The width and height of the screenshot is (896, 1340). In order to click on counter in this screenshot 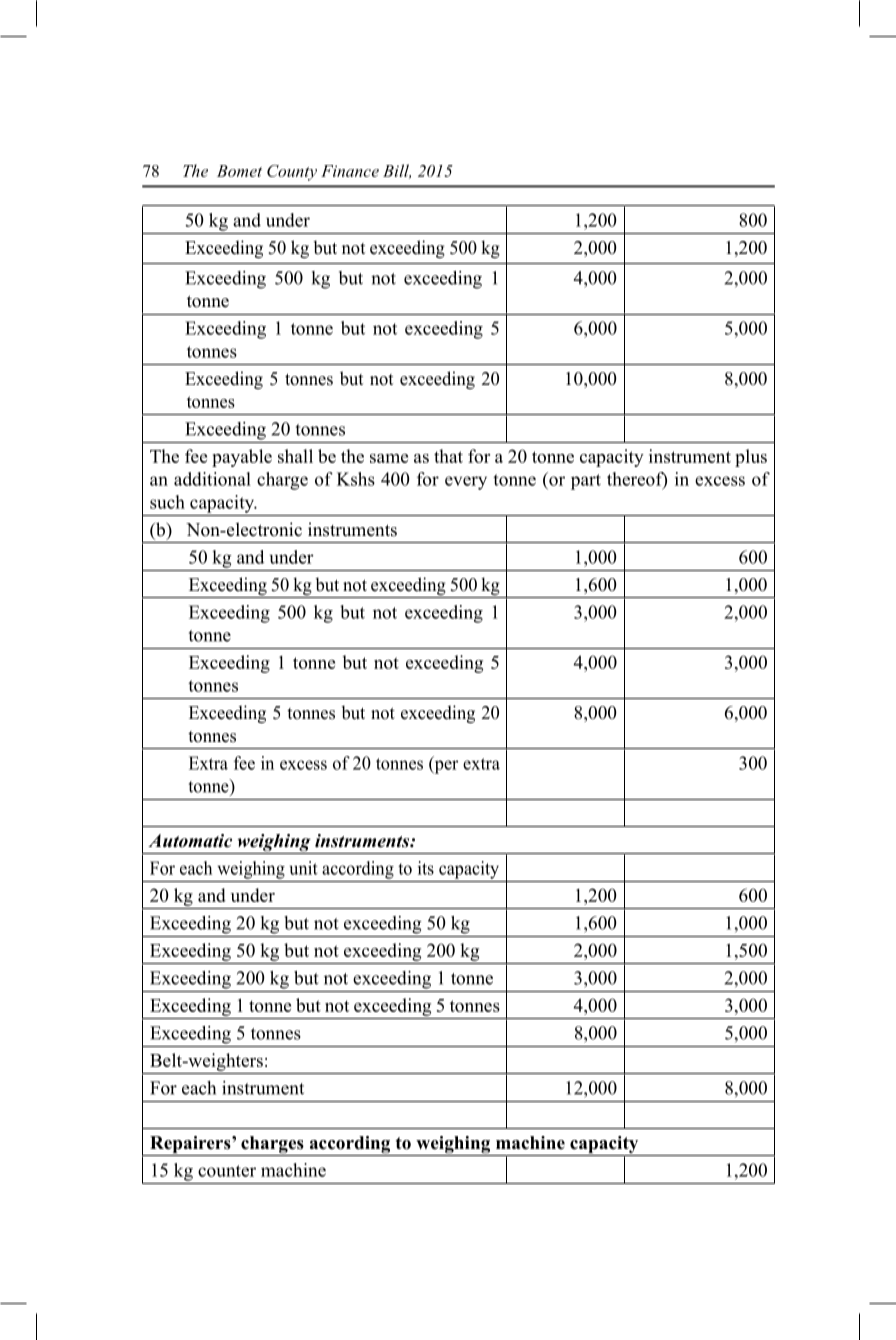, I will do `click(227, 1171)`.
